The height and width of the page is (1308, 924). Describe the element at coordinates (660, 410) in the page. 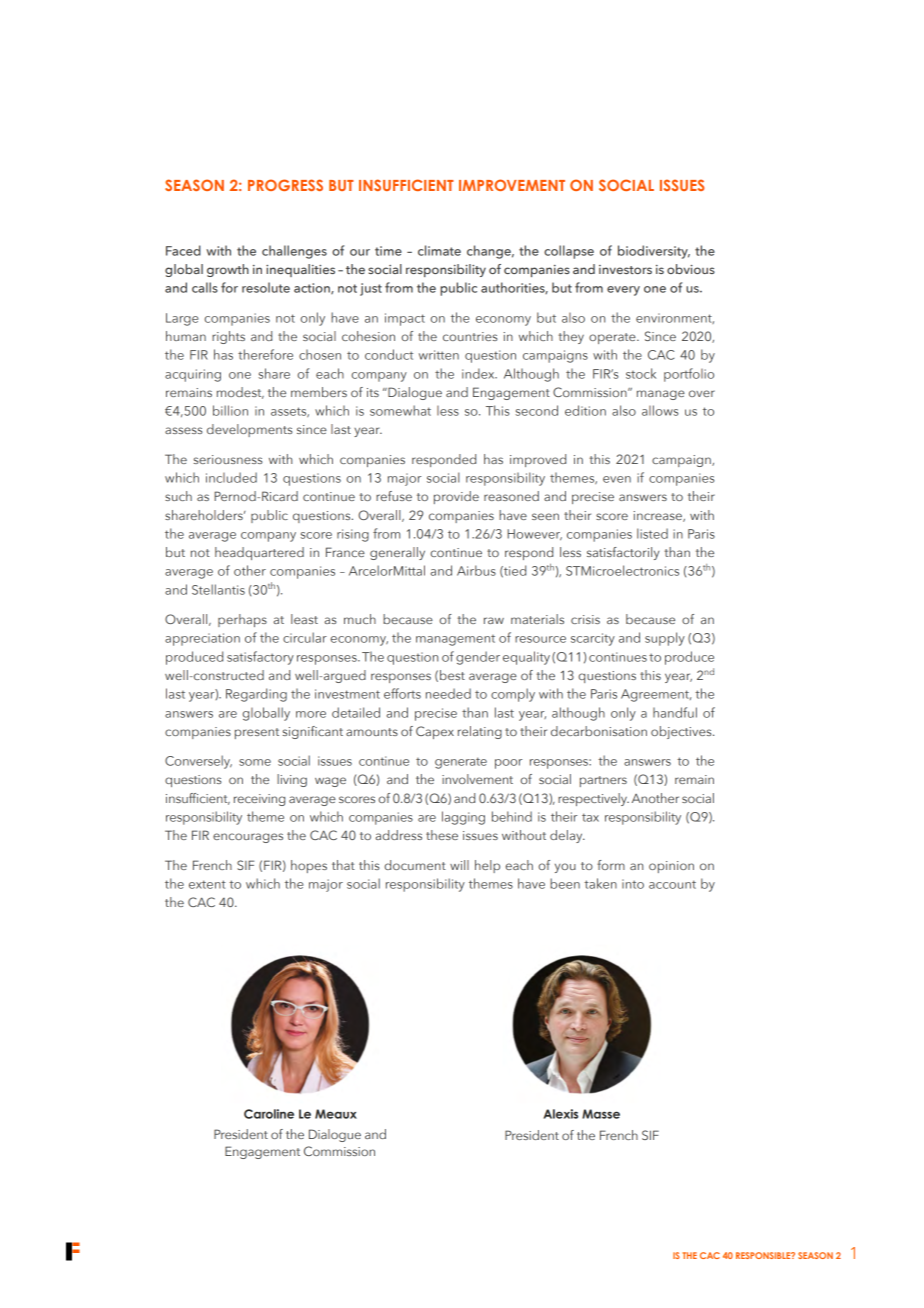

I see `allows` at that location.
